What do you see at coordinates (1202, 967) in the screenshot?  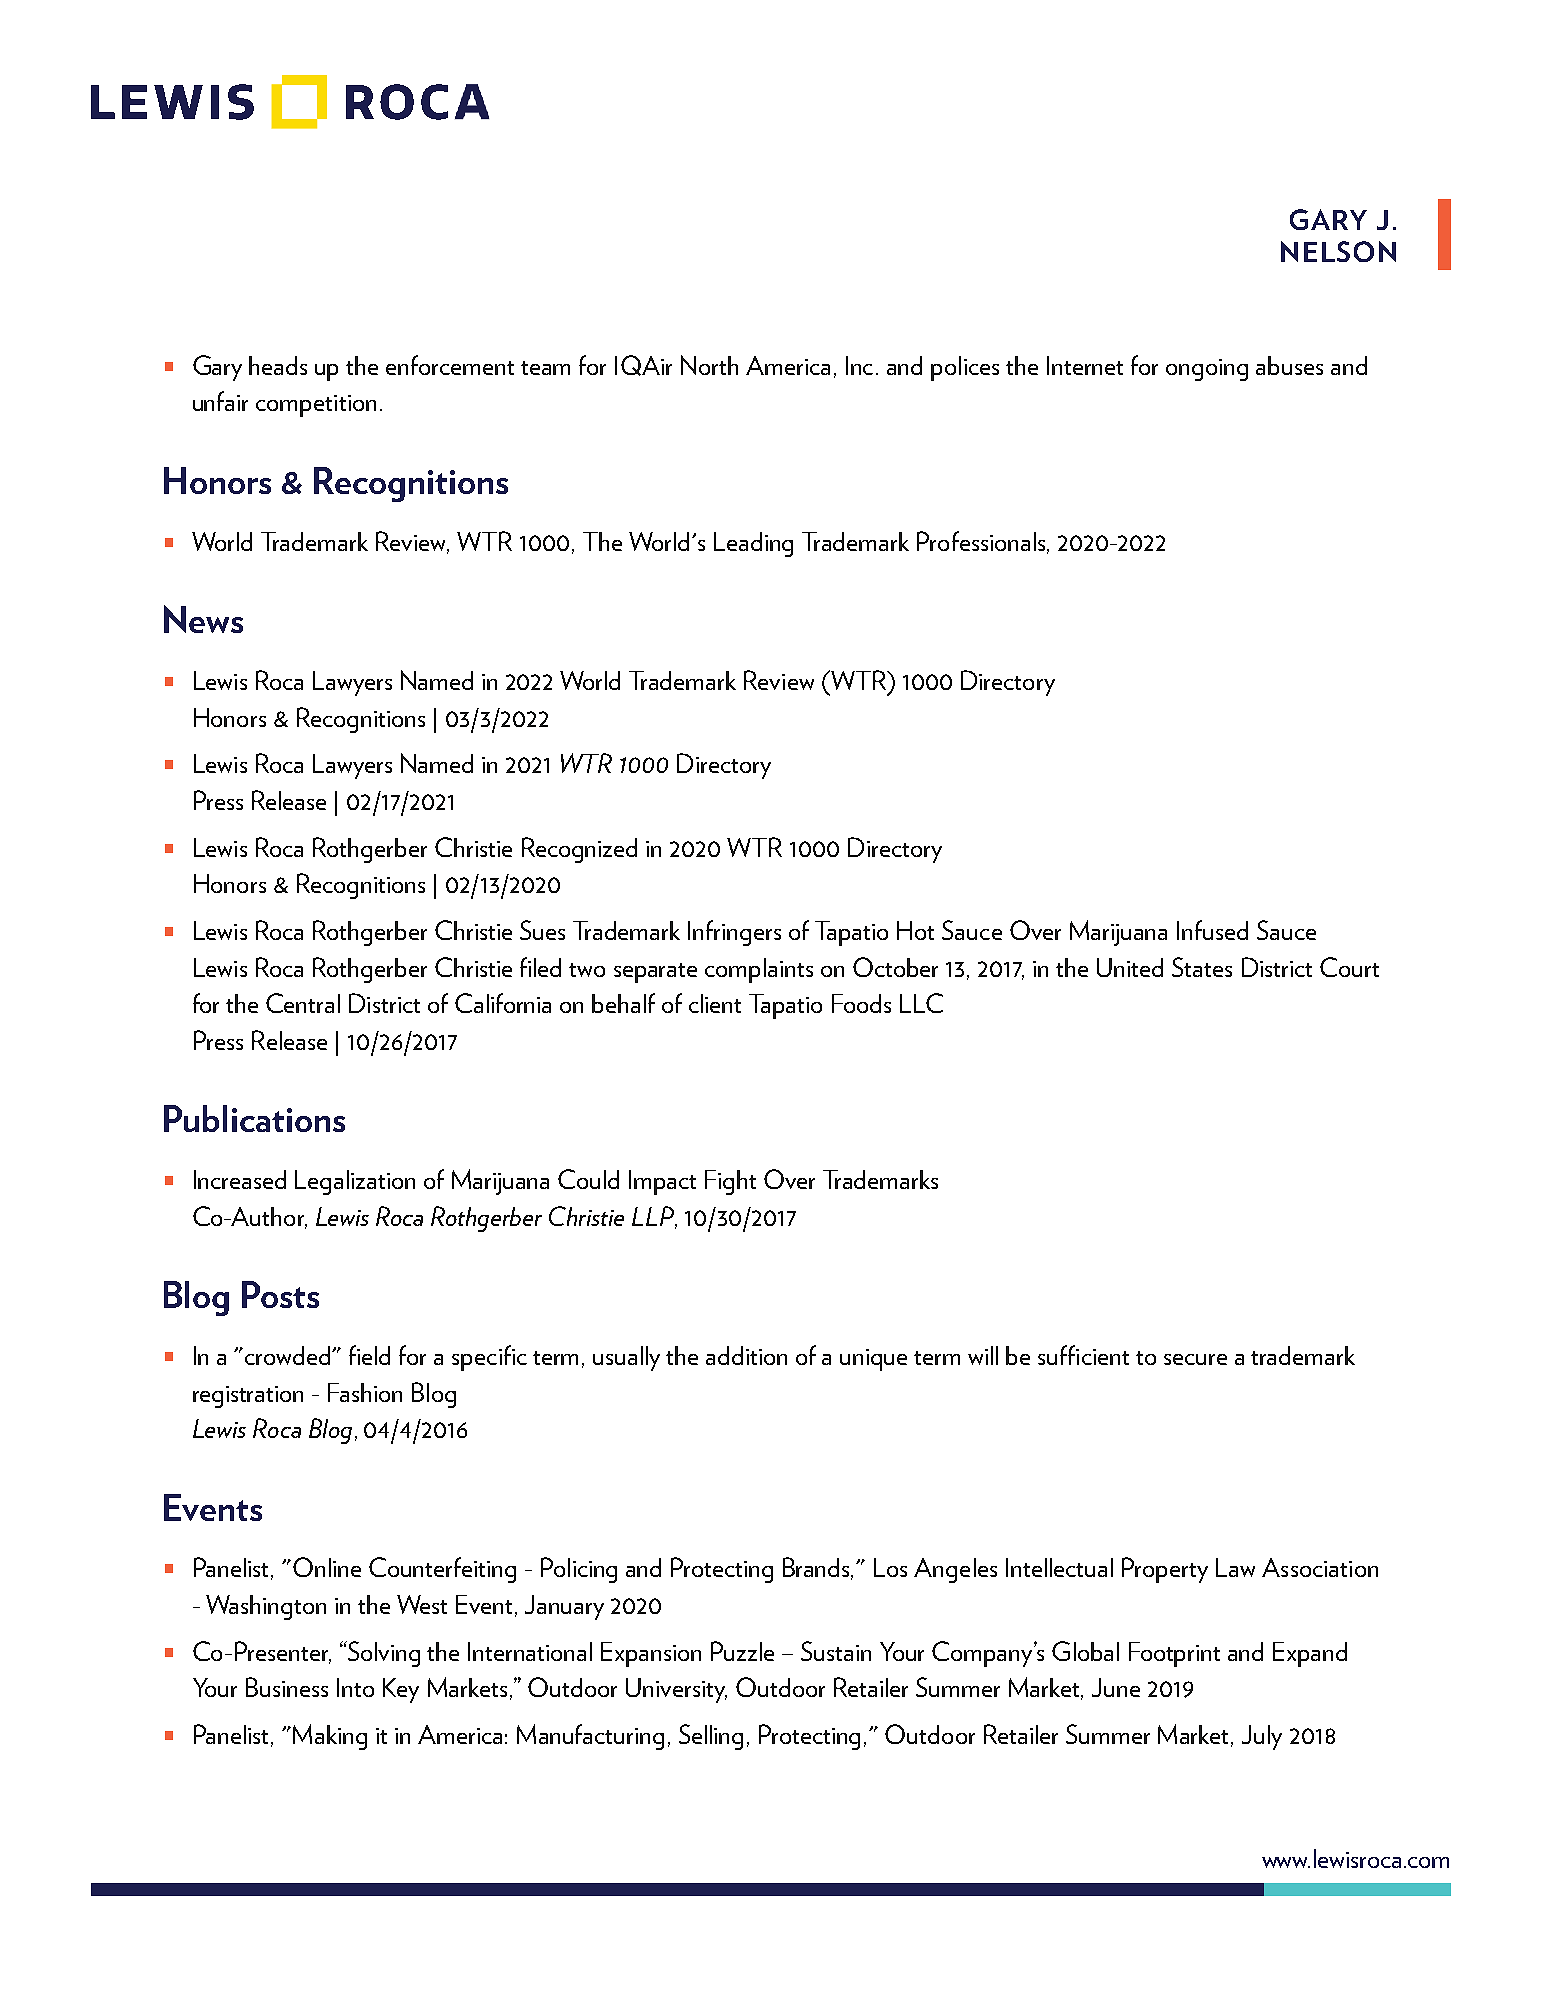 I see `States` at bounding box center [1202, 967].
